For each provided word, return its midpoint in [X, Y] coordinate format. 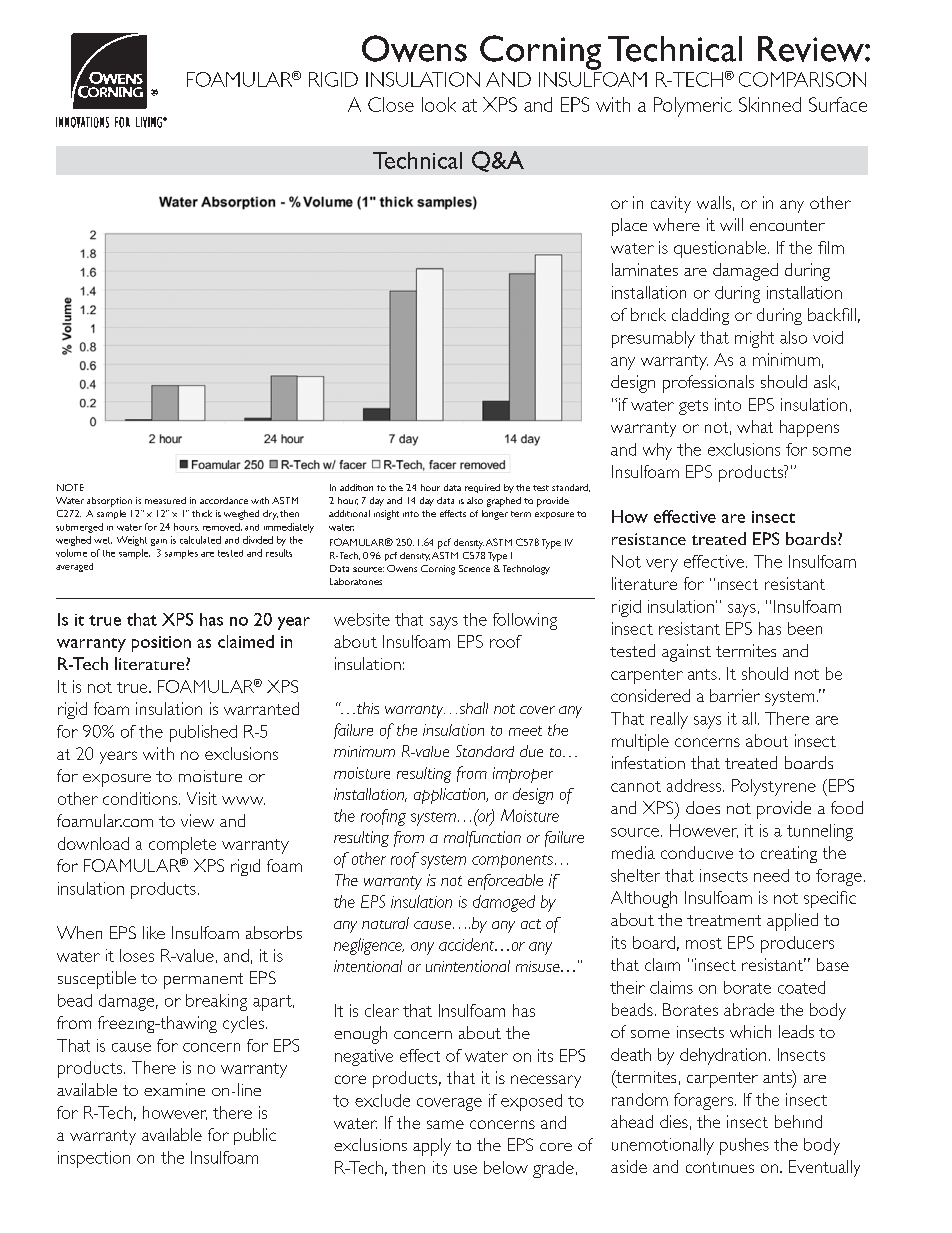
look [439, 104]
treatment [724, 920]
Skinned [770, 104]
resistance [649, 539]
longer [495, 515]
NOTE [70, 487]
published [203, 733]
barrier [735, 695]
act [531, 924]
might [754, 339]
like [154, 932]
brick [648, 314]
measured [165, 500]
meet [525, 731]
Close [391, 104]
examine [174, 1089]
